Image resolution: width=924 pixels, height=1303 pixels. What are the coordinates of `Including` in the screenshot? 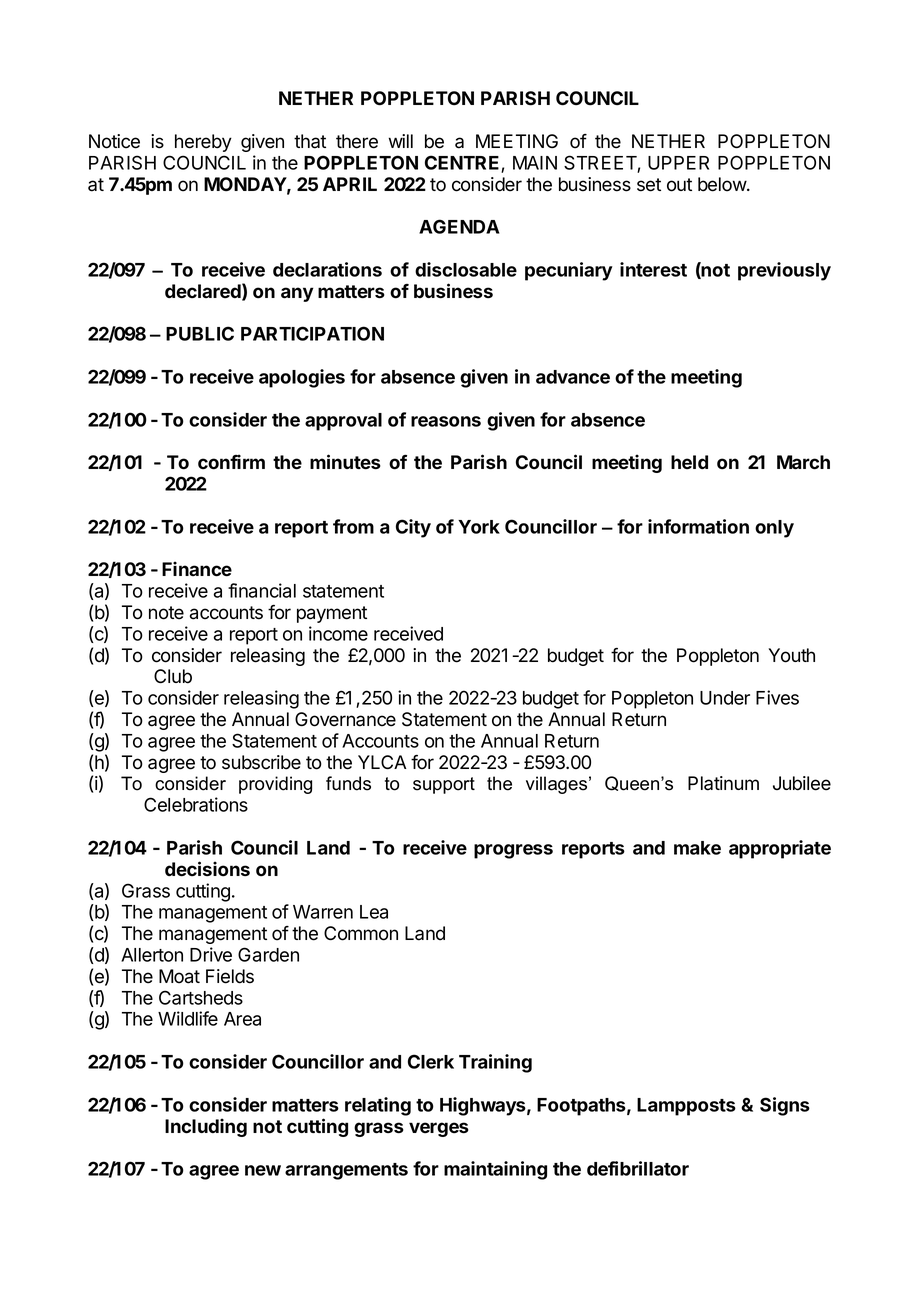 It's located at (206, 1127).
